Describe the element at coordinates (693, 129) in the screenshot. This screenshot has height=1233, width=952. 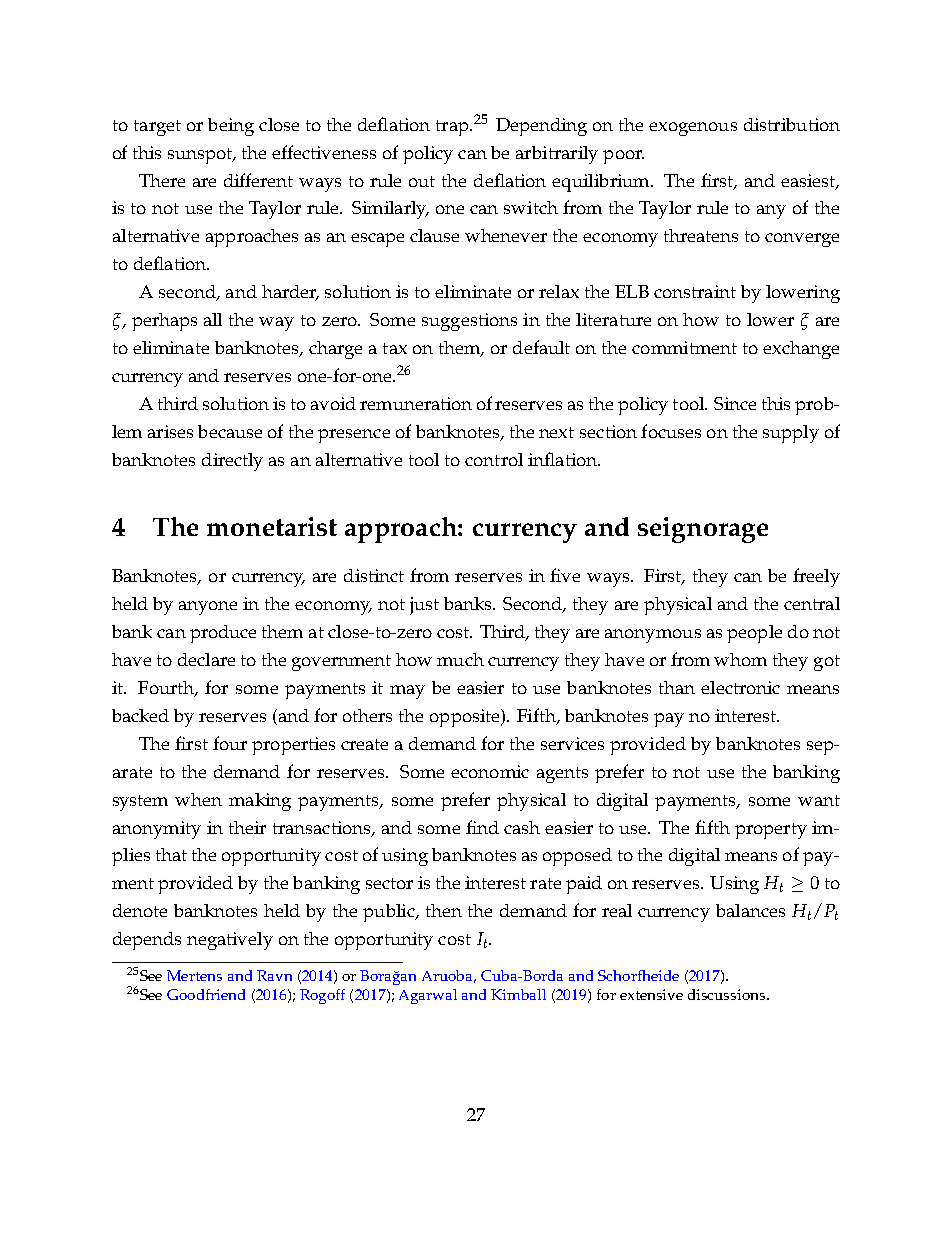
I see `exogenous` at that location.
